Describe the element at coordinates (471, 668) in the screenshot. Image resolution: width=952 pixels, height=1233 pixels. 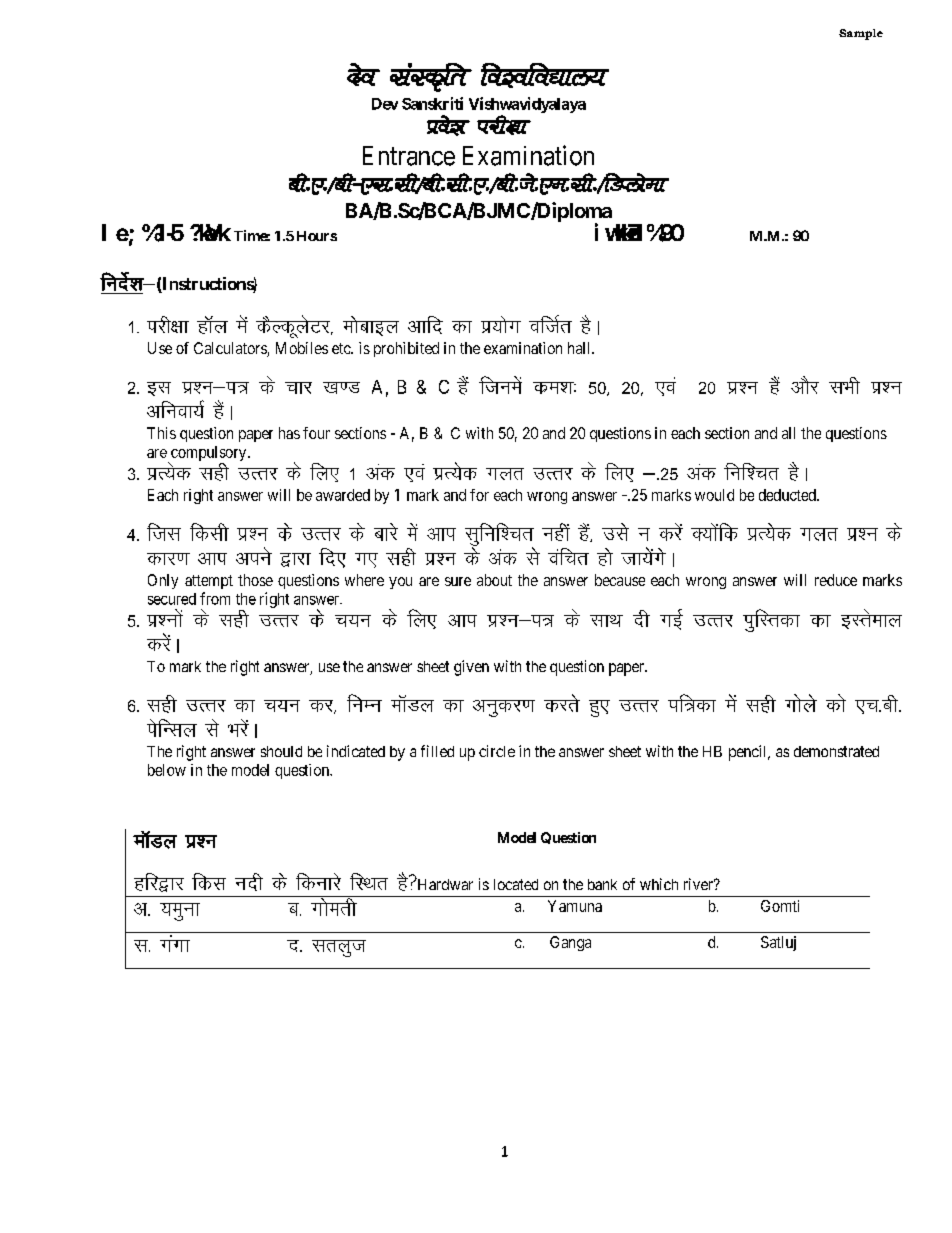
I see `given` at that location.
